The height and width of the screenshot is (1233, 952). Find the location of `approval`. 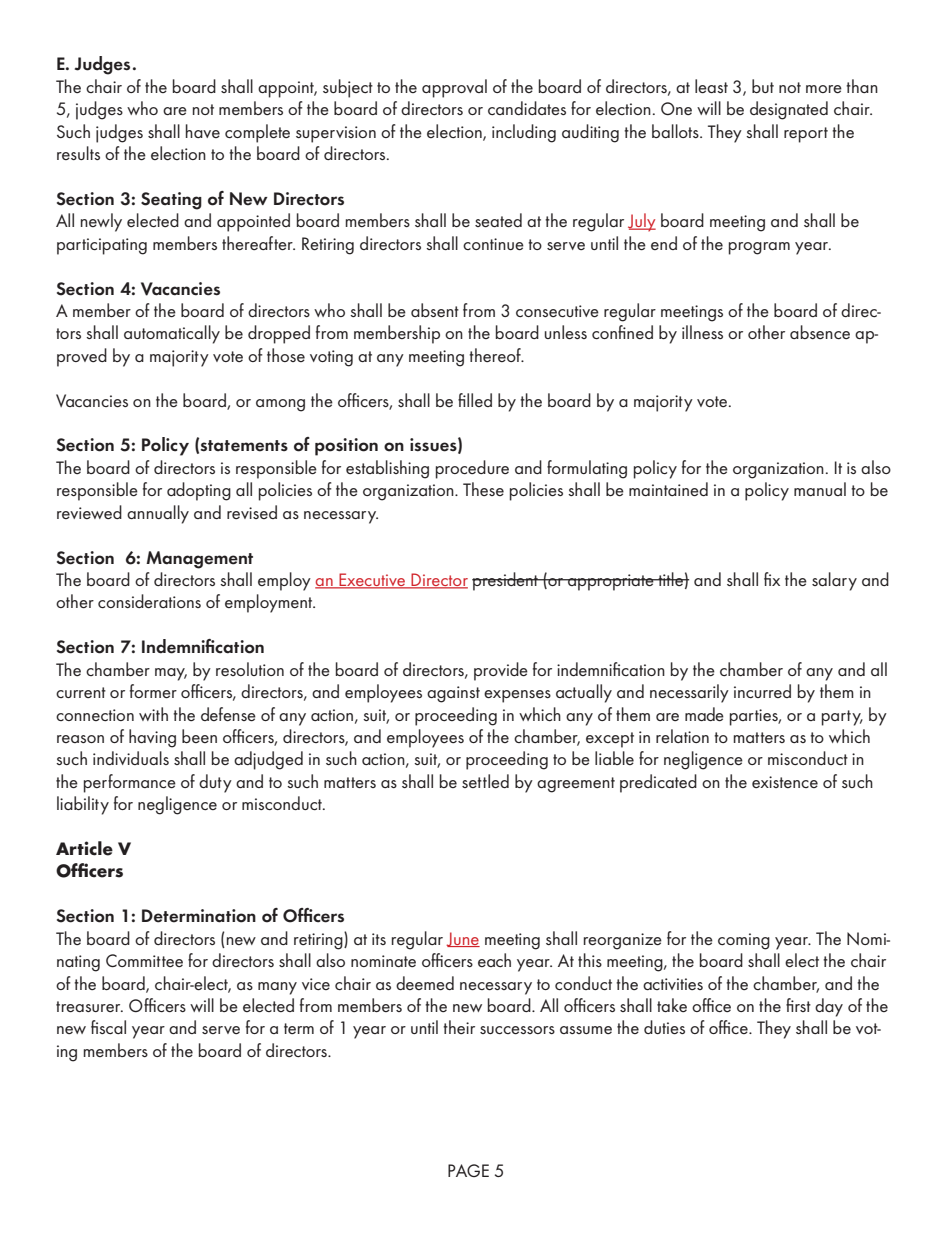

approval is located at coordinates (454, 88).
